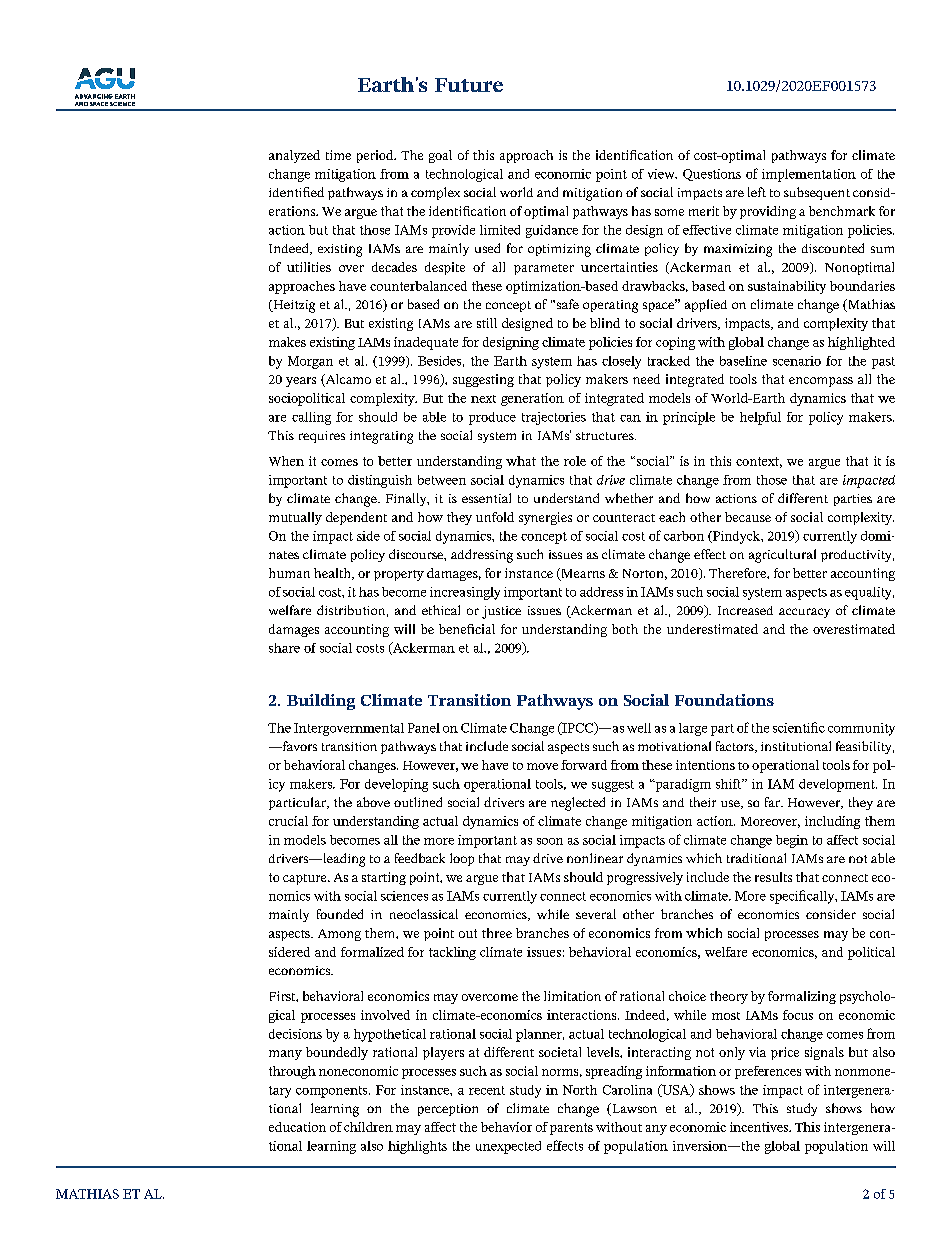 This image has height=1233, width=952. I want to click on children, so click(368, 1127).
